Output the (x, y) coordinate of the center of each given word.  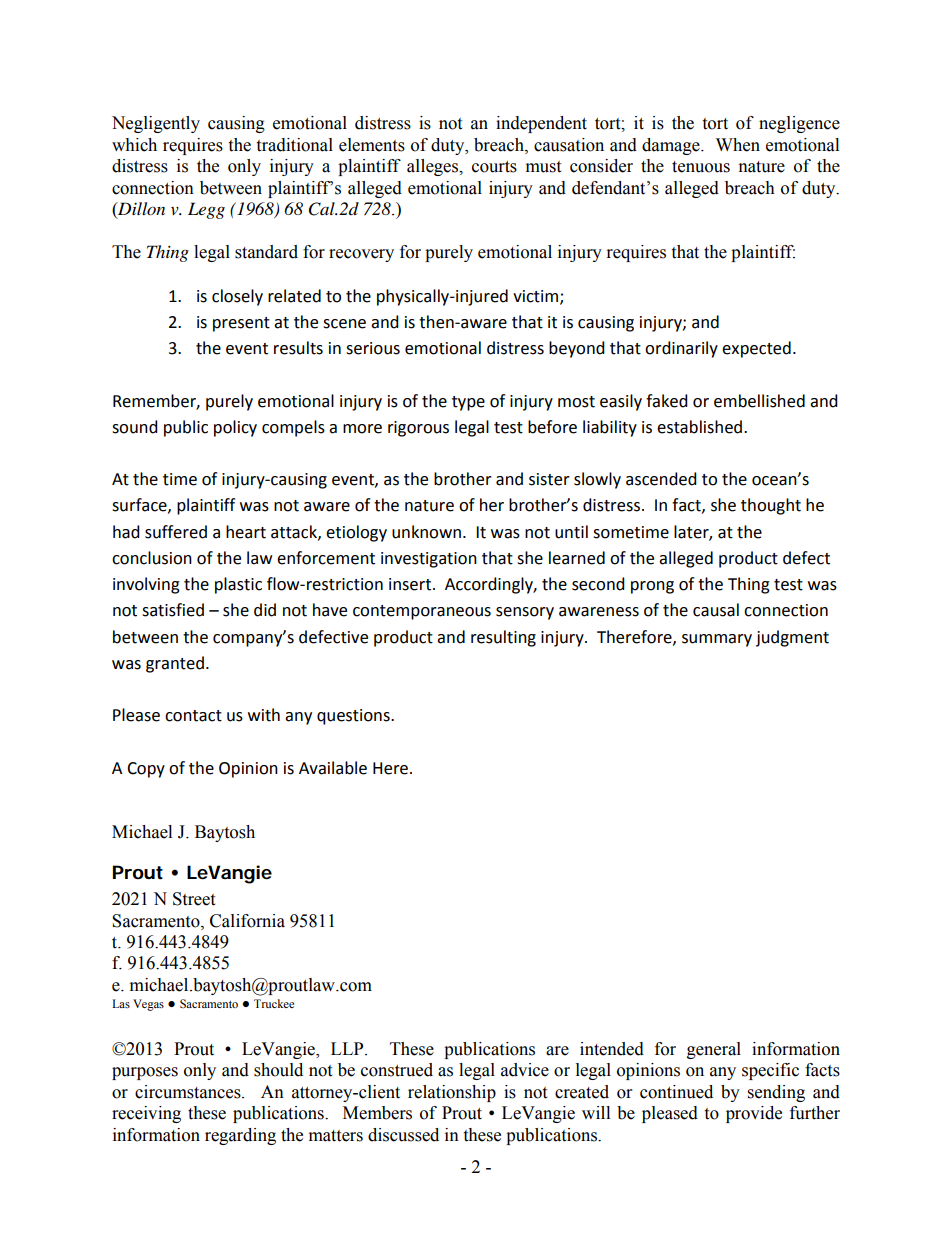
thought (771, 506)
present (241, 324)
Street (194, 899)
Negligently (156, 124)
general (714, 1050)
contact (193, 716)
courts (494, 167)
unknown (426, 532)
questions (354, 717)
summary (717, 640)
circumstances (189, 1092)
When (738, 145)
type (468, 403)
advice (525, 1070)
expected (756, 349)
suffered (176, 532)
